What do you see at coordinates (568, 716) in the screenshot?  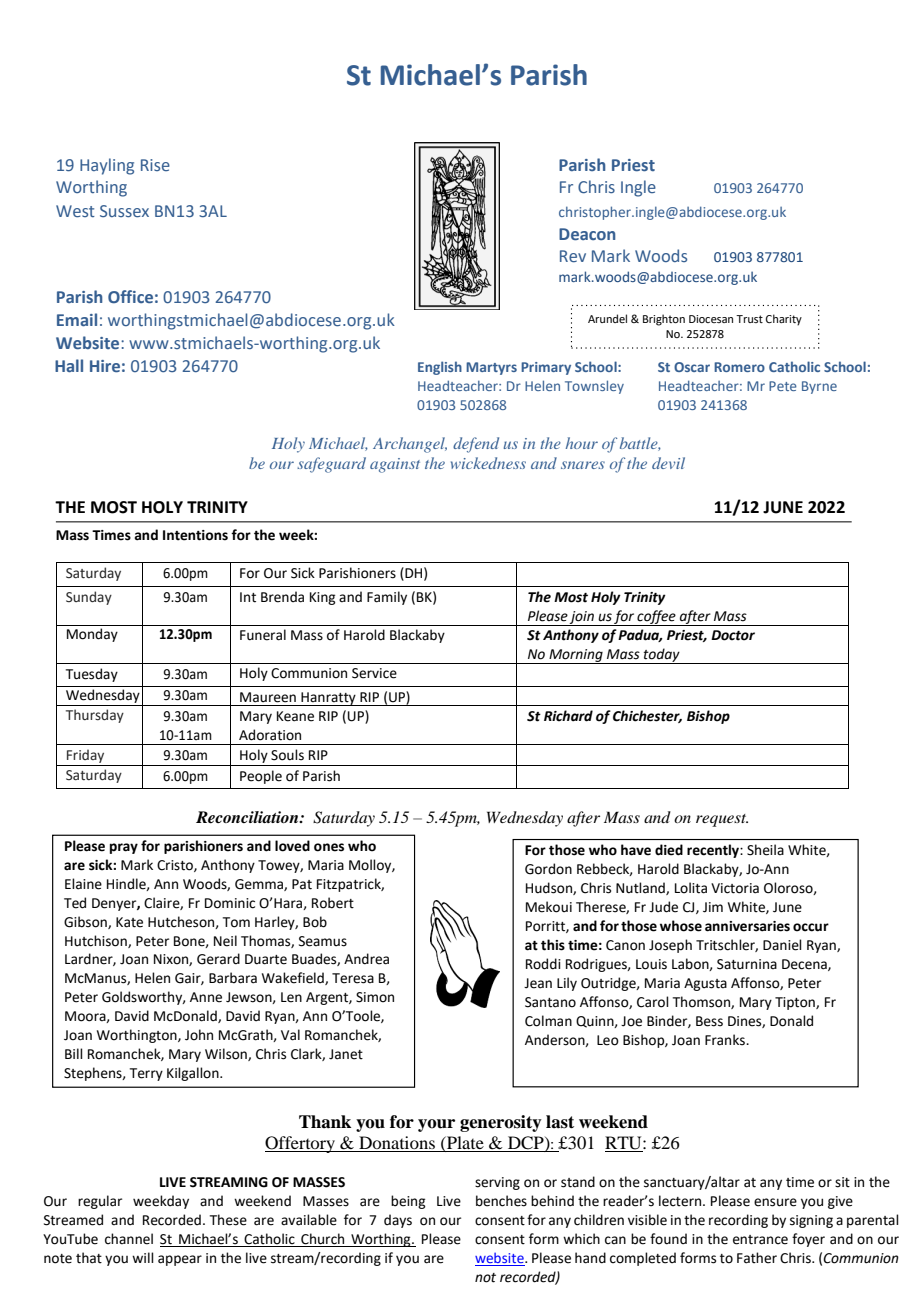 I see `Richard` at bounding box center [568, 716].
